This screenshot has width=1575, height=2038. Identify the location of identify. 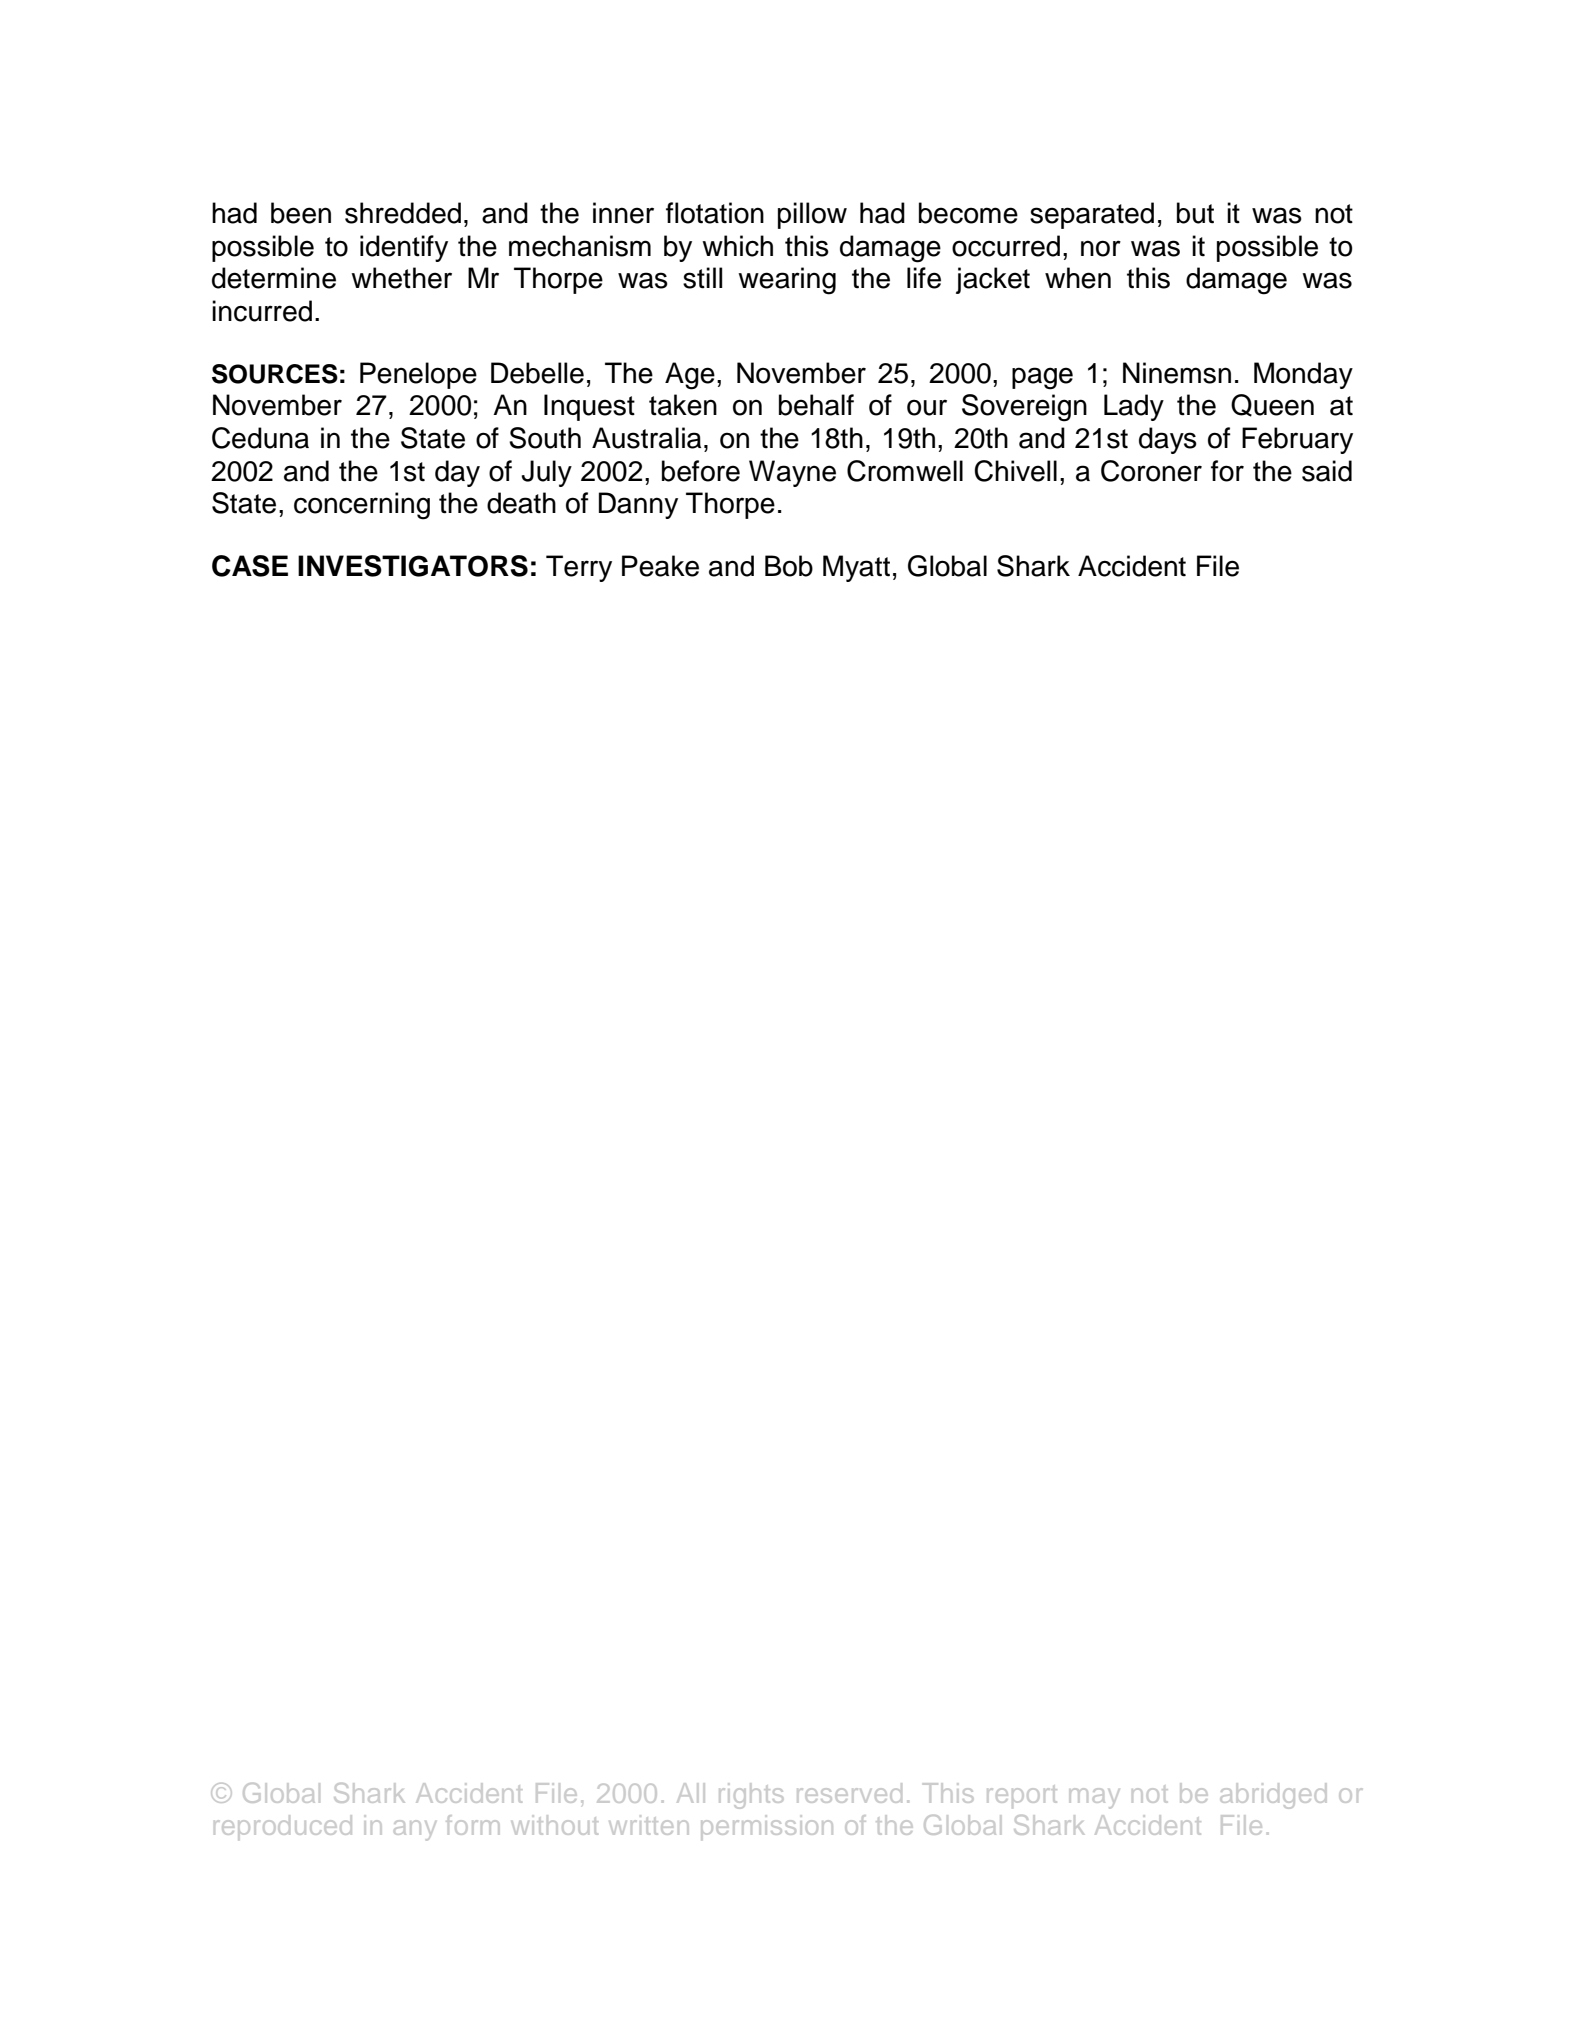
(404, 248).
